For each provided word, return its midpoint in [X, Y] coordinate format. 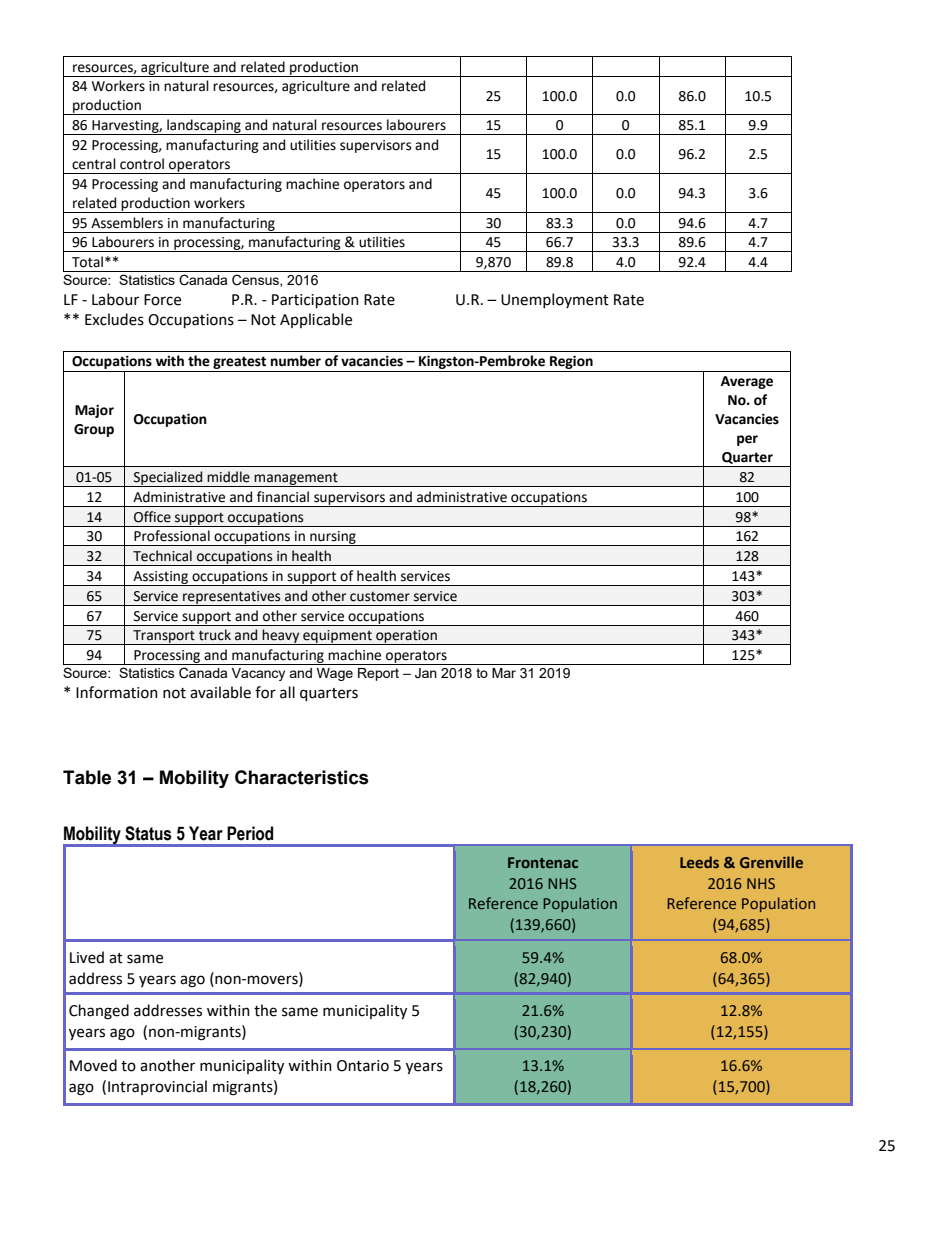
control [142, 164]
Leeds [699, 862]
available [220, 692]
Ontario [363, 1066]
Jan [426, 673]
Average [747, 382]
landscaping [204, 127]
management [296, 479]
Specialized [168, 479]
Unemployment [555, 300]
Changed [99, 1012]
